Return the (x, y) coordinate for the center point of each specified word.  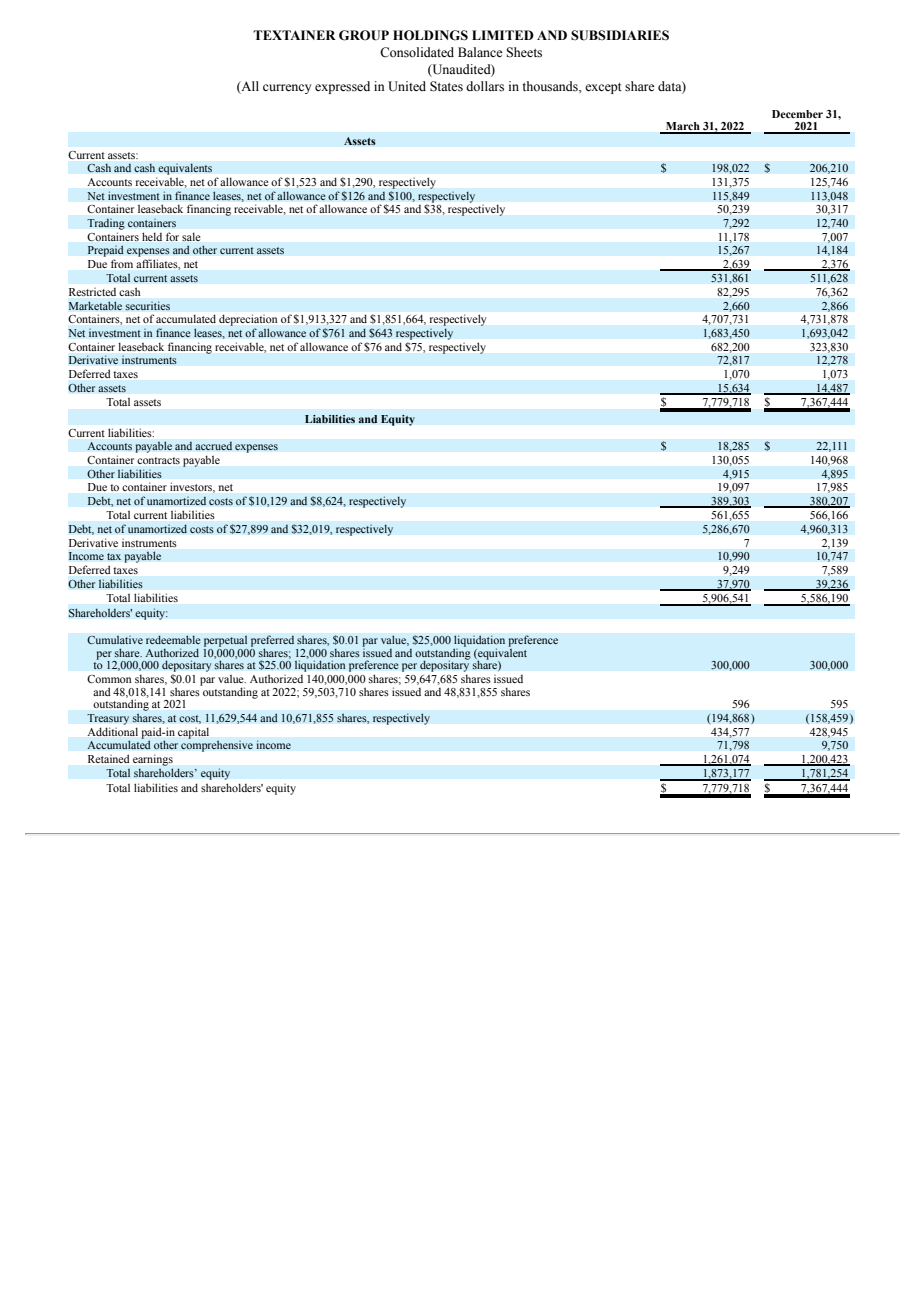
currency (287, 89)
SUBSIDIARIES (620, 35)
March (683, 127)
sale (191, 237)
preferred (272, 642)
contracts (158, 460)
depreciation (248, 320)
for (172, 237)
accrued (213, 446)
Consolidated (417, 52)
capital (193, 733)
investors (192, 488)
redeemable (173, 639)
